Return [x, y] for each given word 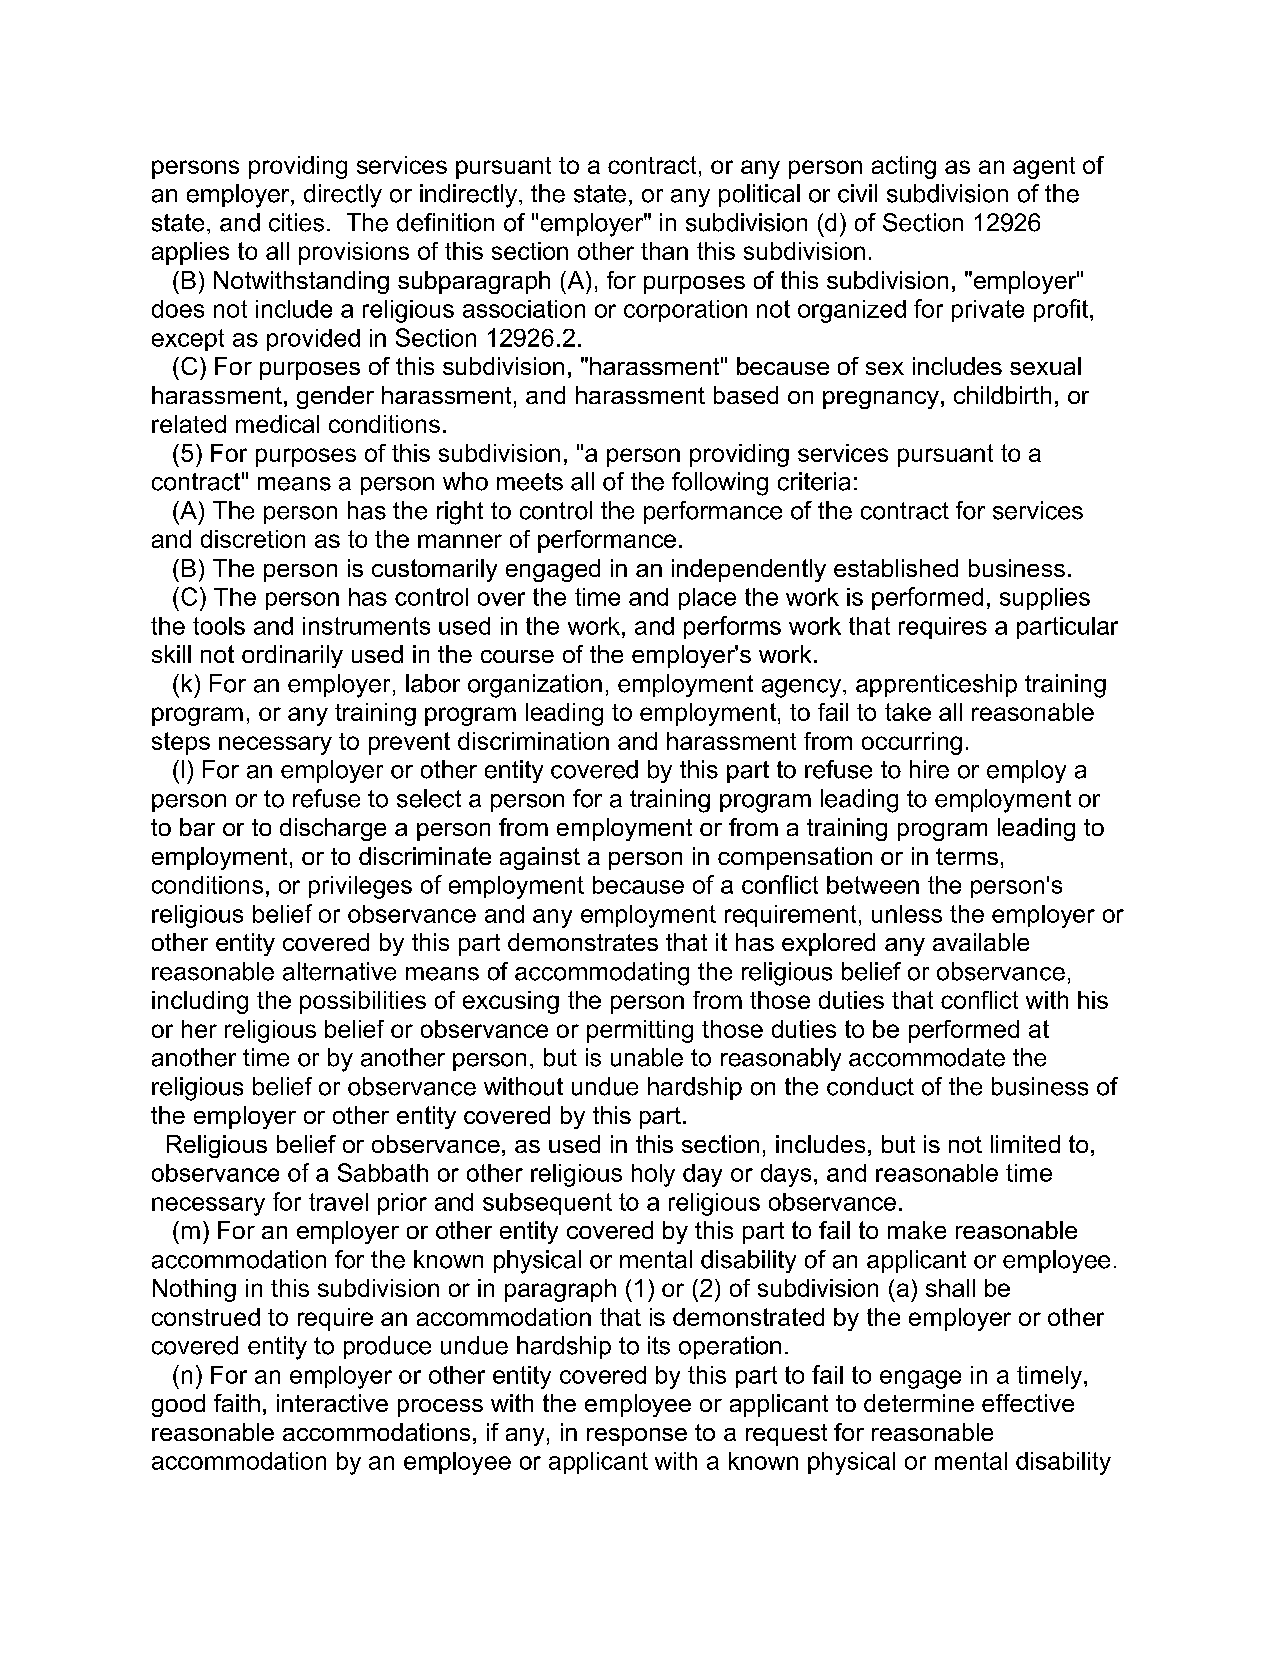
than [664, 251]
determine [919, 1403]
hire [929, 769]
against [540, 858]
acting [904, 167]
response [637, 1437]
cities [296, 222]
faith [237, 1403]
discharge [333, 829]
